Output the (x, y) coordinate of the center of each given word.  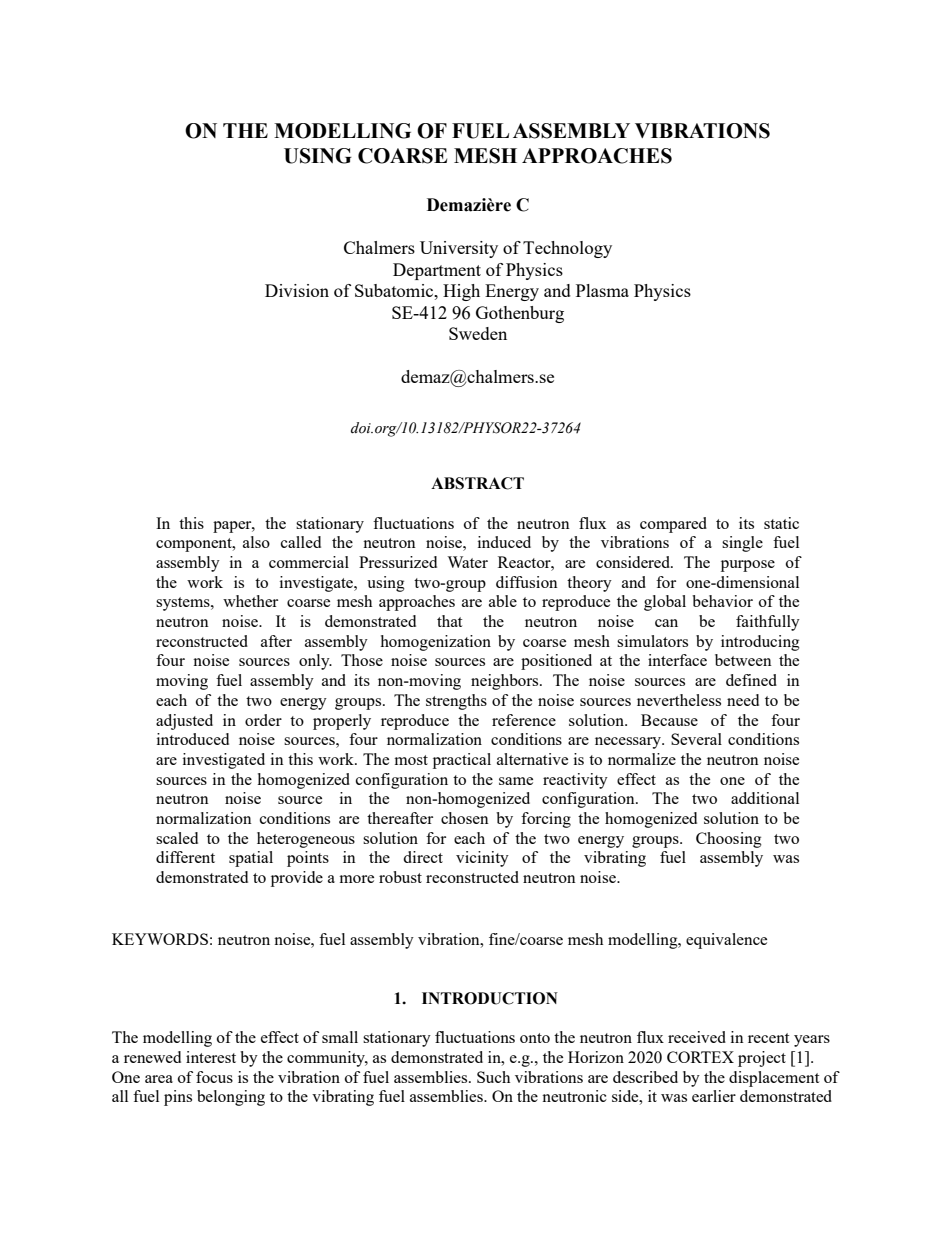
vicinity (482, 859)
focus (214, 1077)
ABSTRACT (477, 483)
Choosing (729, 840)
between (743, 660)
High (461, 292)
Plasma (602, 290)
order (263, 720)
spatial (251, 859)
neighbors (506, 682)
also (256, 542)
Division (297, 290)
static (781, 523)
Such (493, 1077)
